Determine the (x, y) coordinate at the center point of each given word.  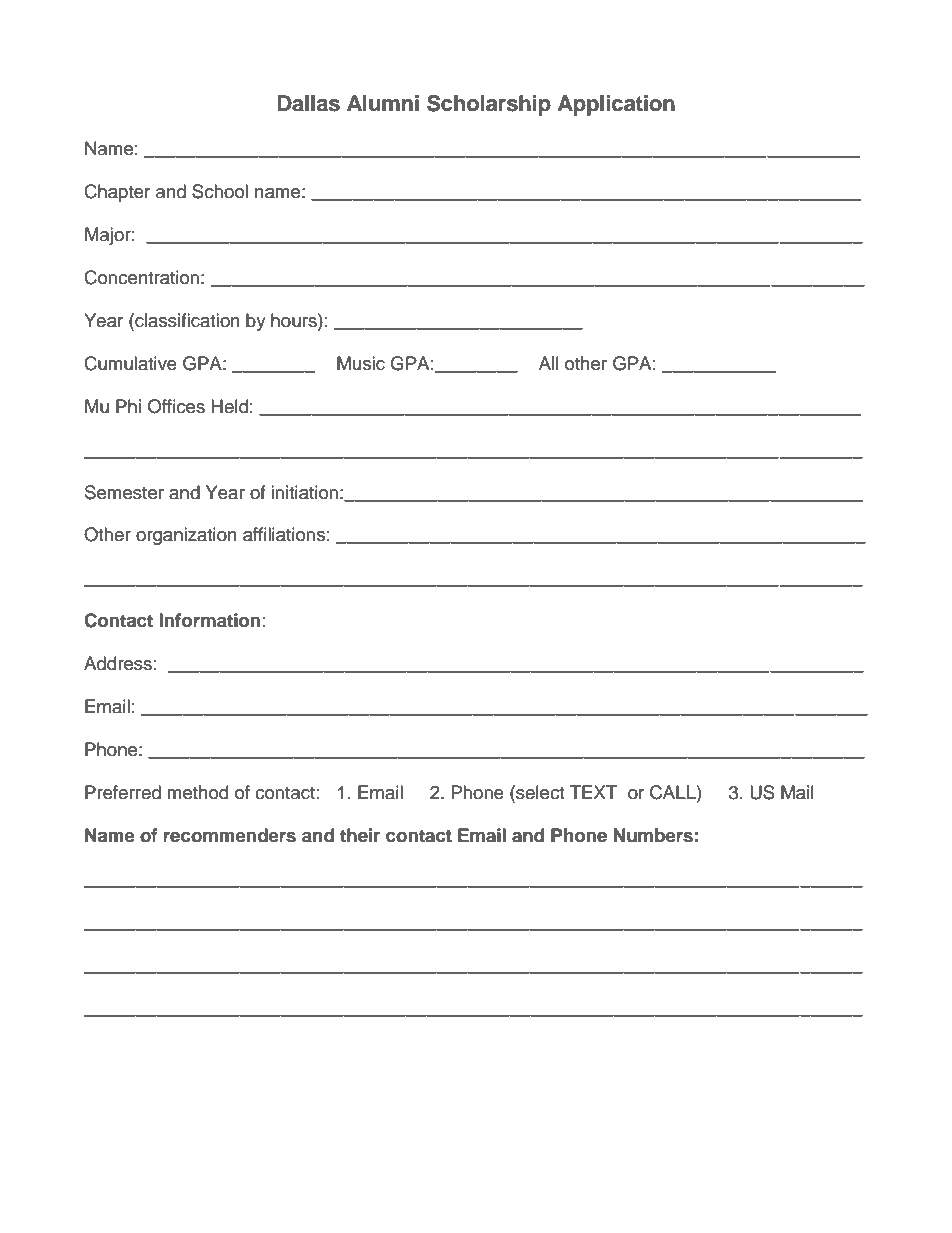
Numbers (653, 835)
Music (361, 363)
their (360, 835)
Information (209, 620)
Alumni (383, 103)
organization (186, 536)
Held (229, 406)
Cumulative (130, 363)
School (220, 191)
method (197, 792)
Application (616, 105)
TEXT (593, 792)
